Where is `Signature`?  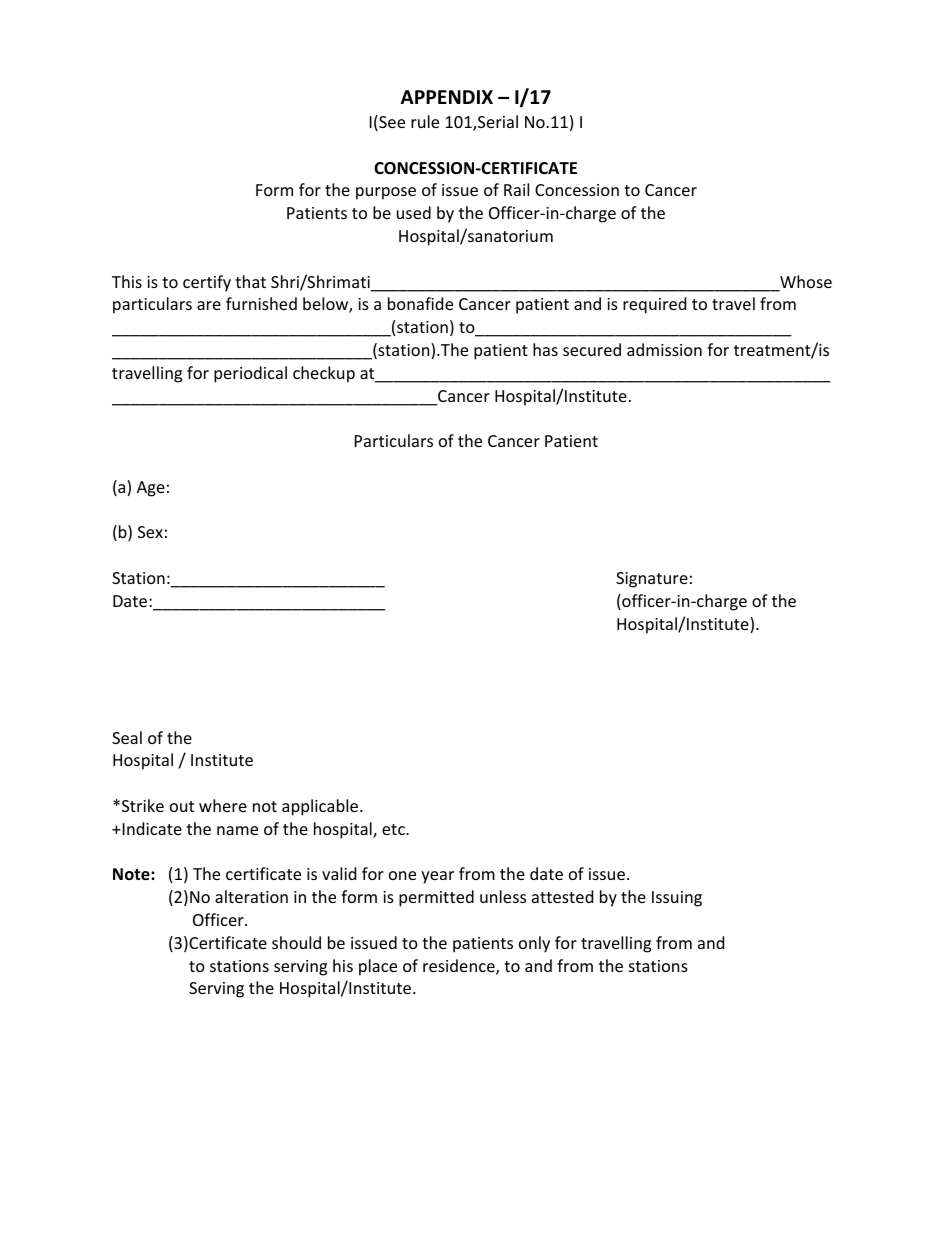 Signature is located at coordinates (652, 580).
